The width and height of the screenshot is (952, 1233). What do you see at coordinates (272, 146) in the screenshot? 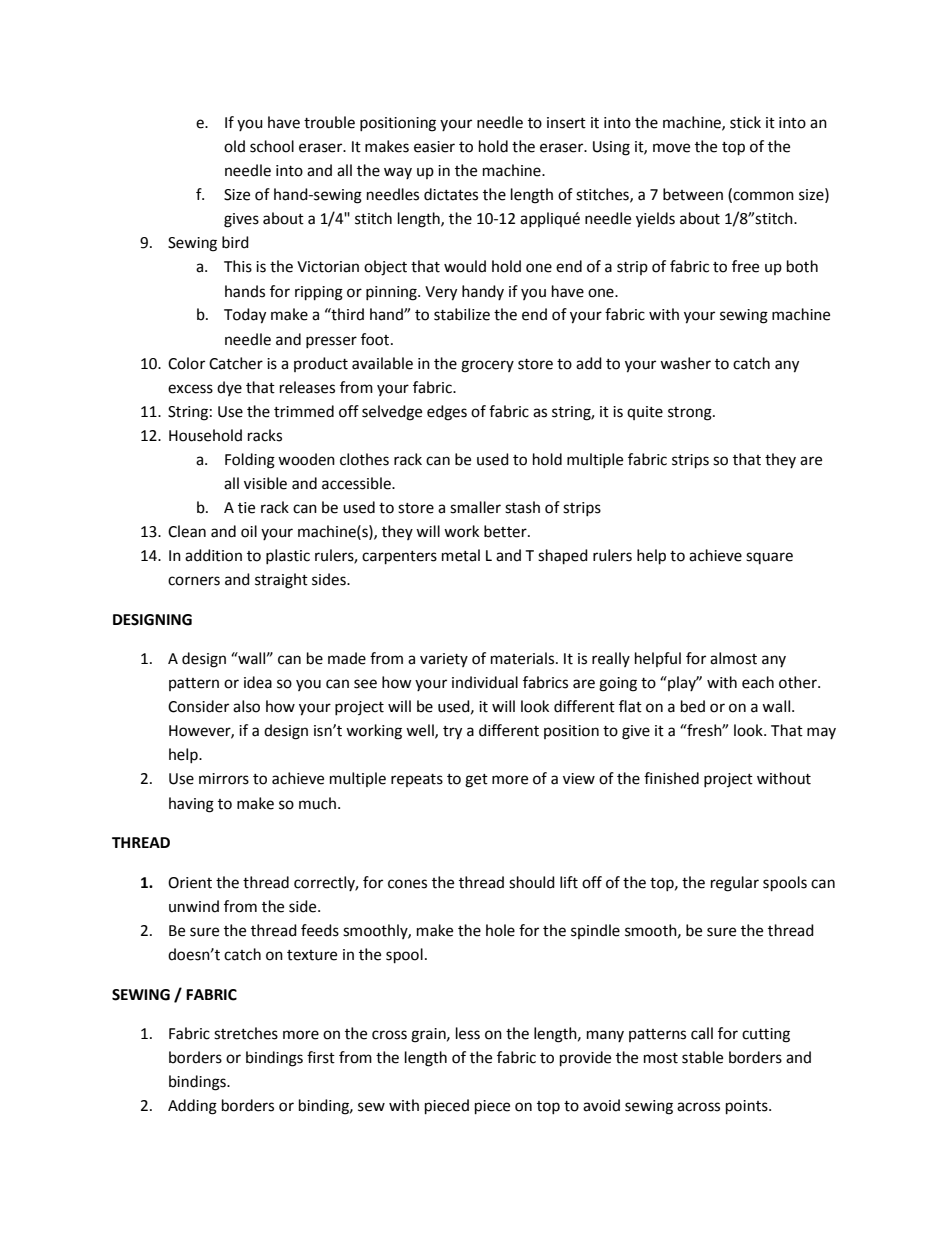
I see `school` at bounding box center [272, 146].
